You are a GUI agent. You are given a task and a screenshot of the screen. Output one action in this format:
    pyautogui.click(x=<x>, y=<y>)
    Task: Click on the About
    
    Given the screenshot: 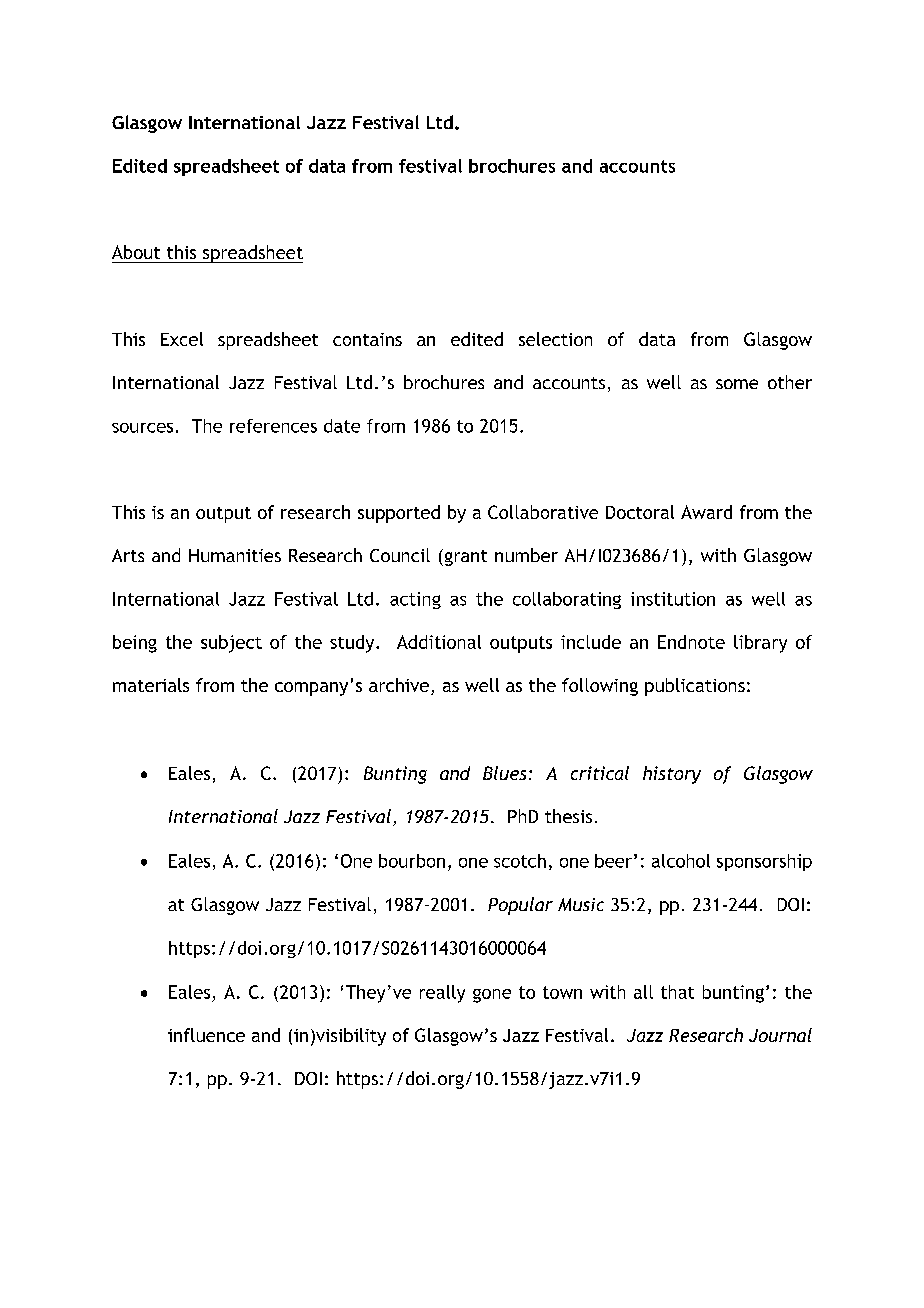 What is the action you would take?
    pyautogui.click(x=136, y=252)
